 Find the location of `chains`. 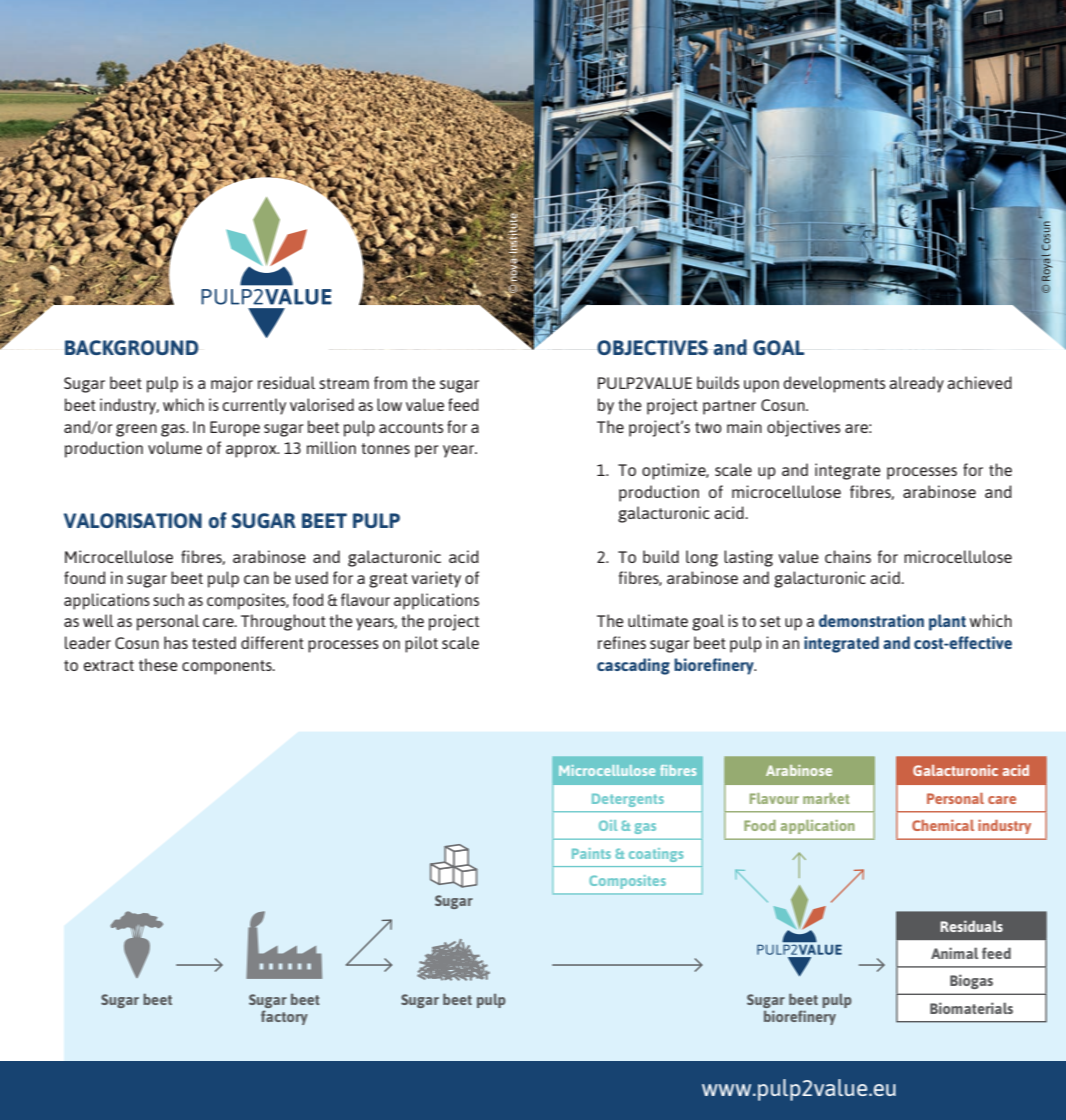

chains is located at coordinates (848, 556).
